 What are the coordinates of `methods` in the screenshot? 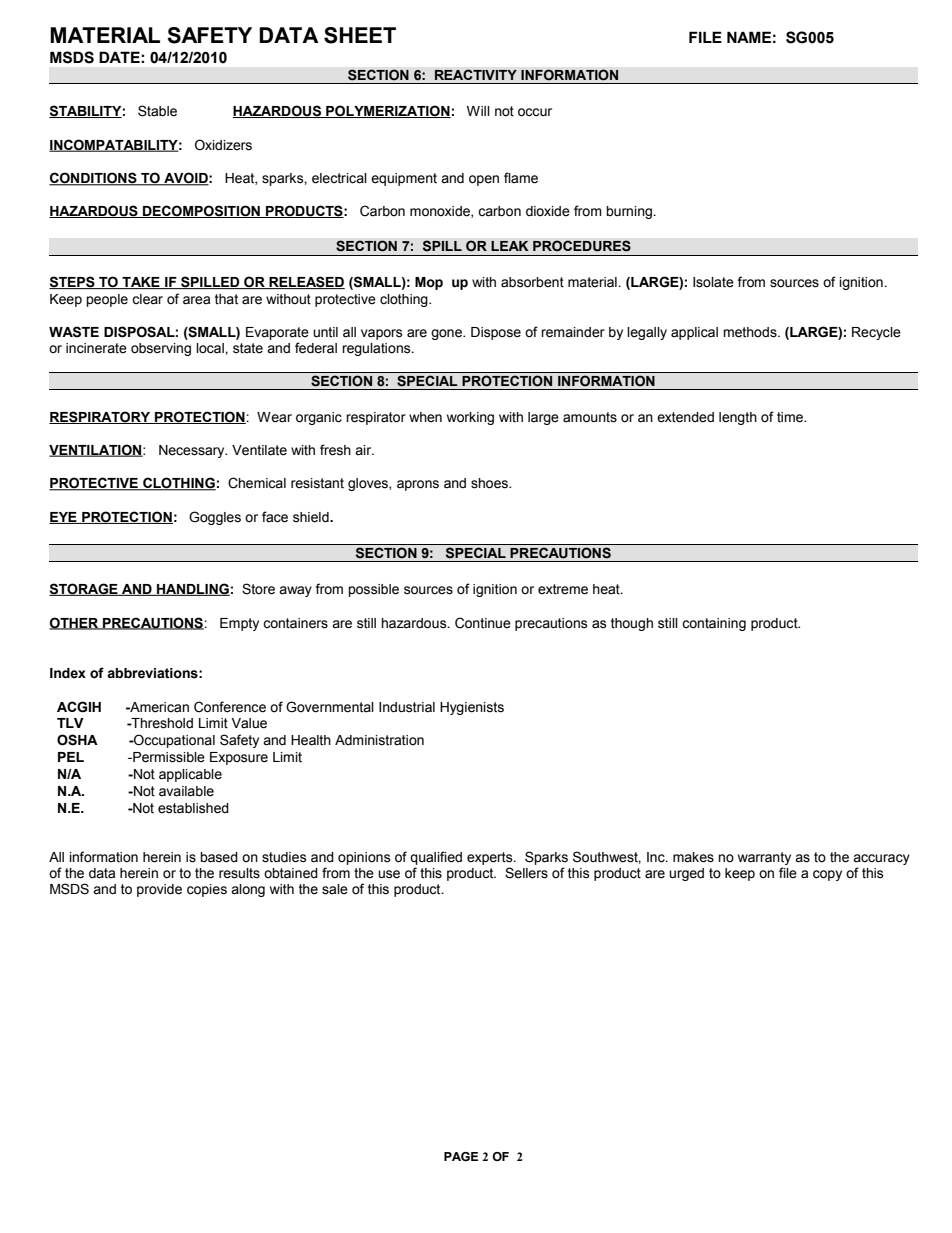 It's located at (751, 332).
